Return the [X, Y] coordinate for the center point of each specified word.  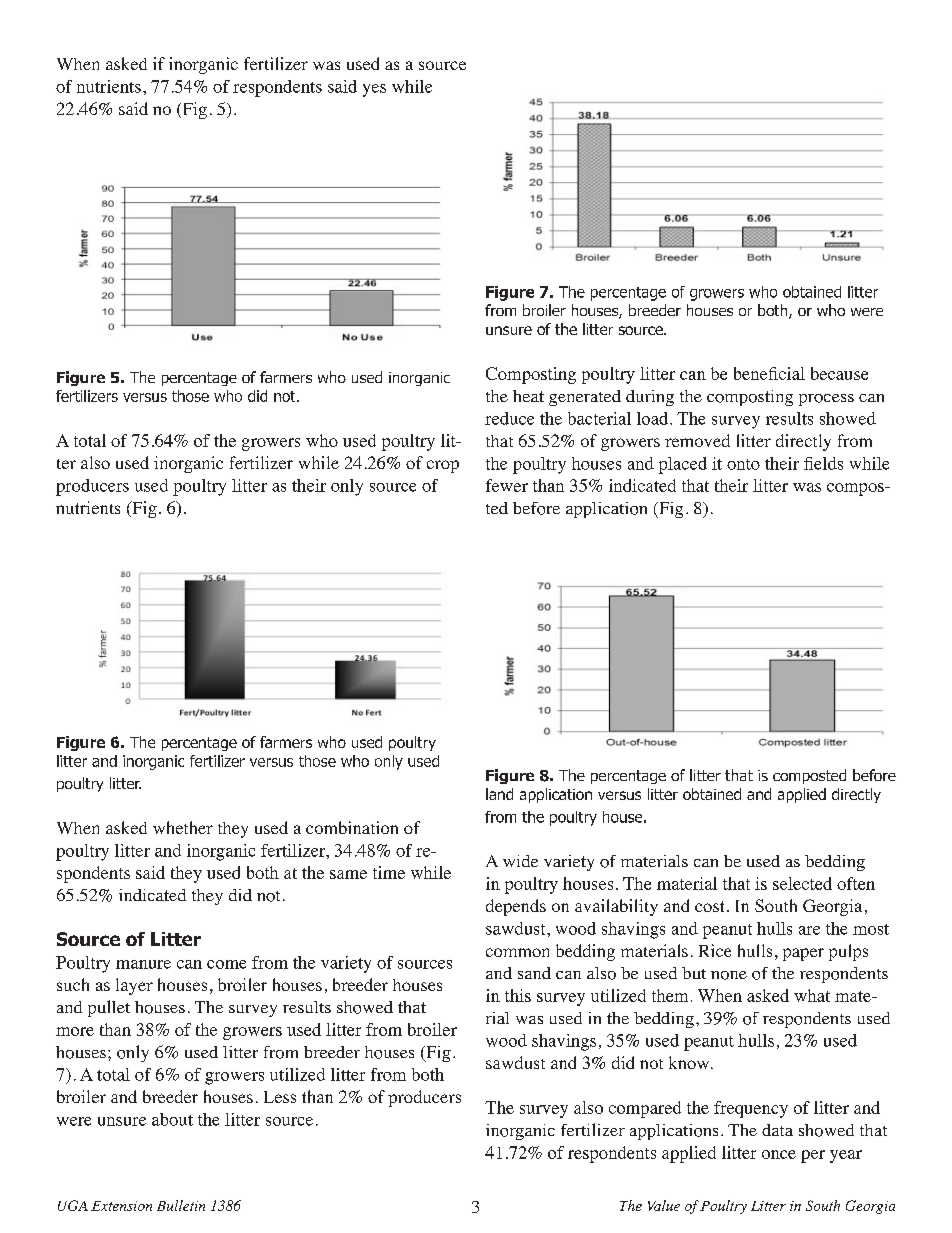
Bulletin [181, 1205]
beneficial [769, 373]
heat [528, 396]
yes [374, 90]
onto [743, 464]
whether [183, 827]
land [499, 794]
